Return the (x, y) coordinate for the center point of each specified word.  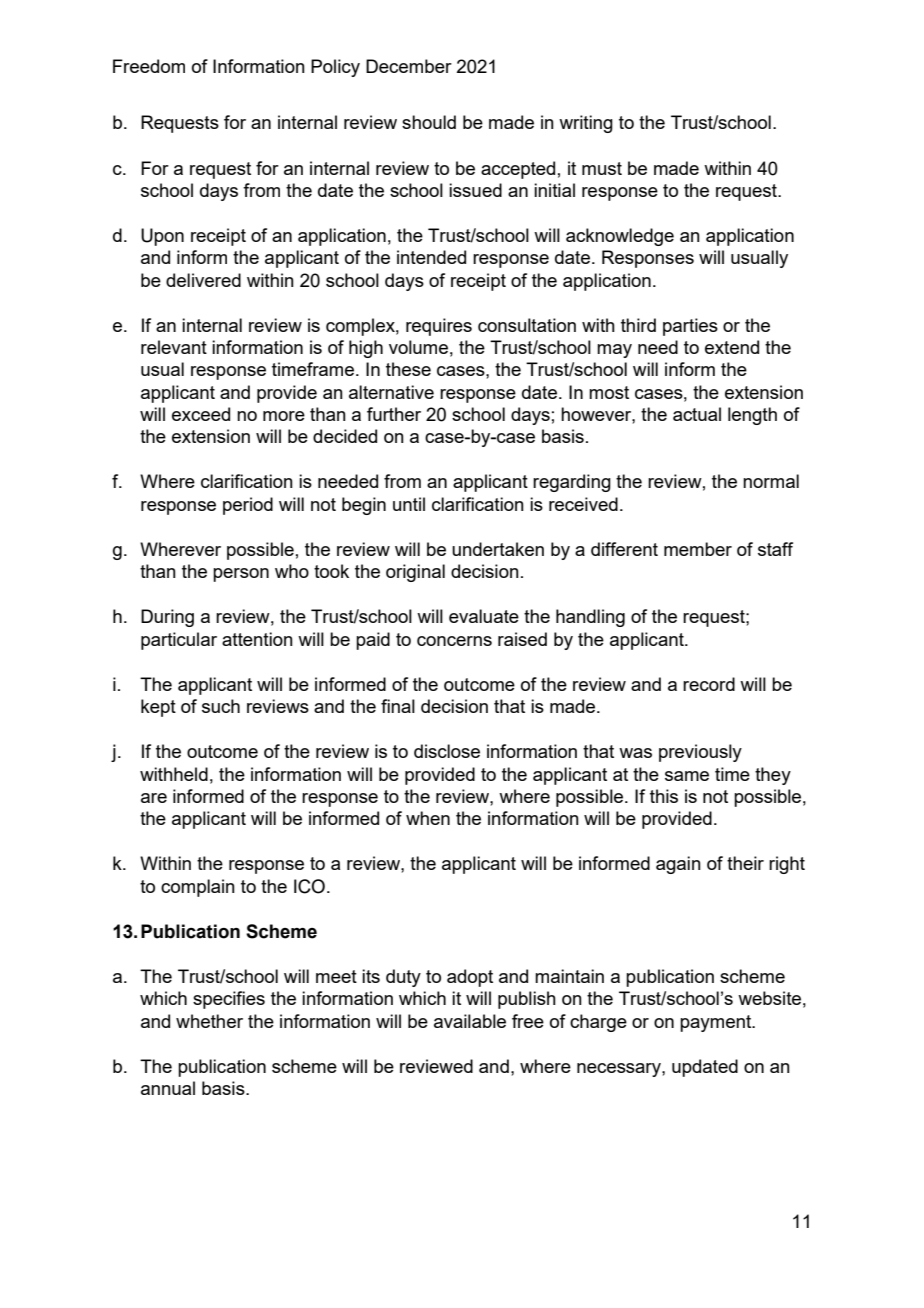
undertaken (498, 549)
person (241, 575)
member (698, 549)
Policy (335, 68)
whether (209, 1021)
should (429, 122)
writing (586, 124)
